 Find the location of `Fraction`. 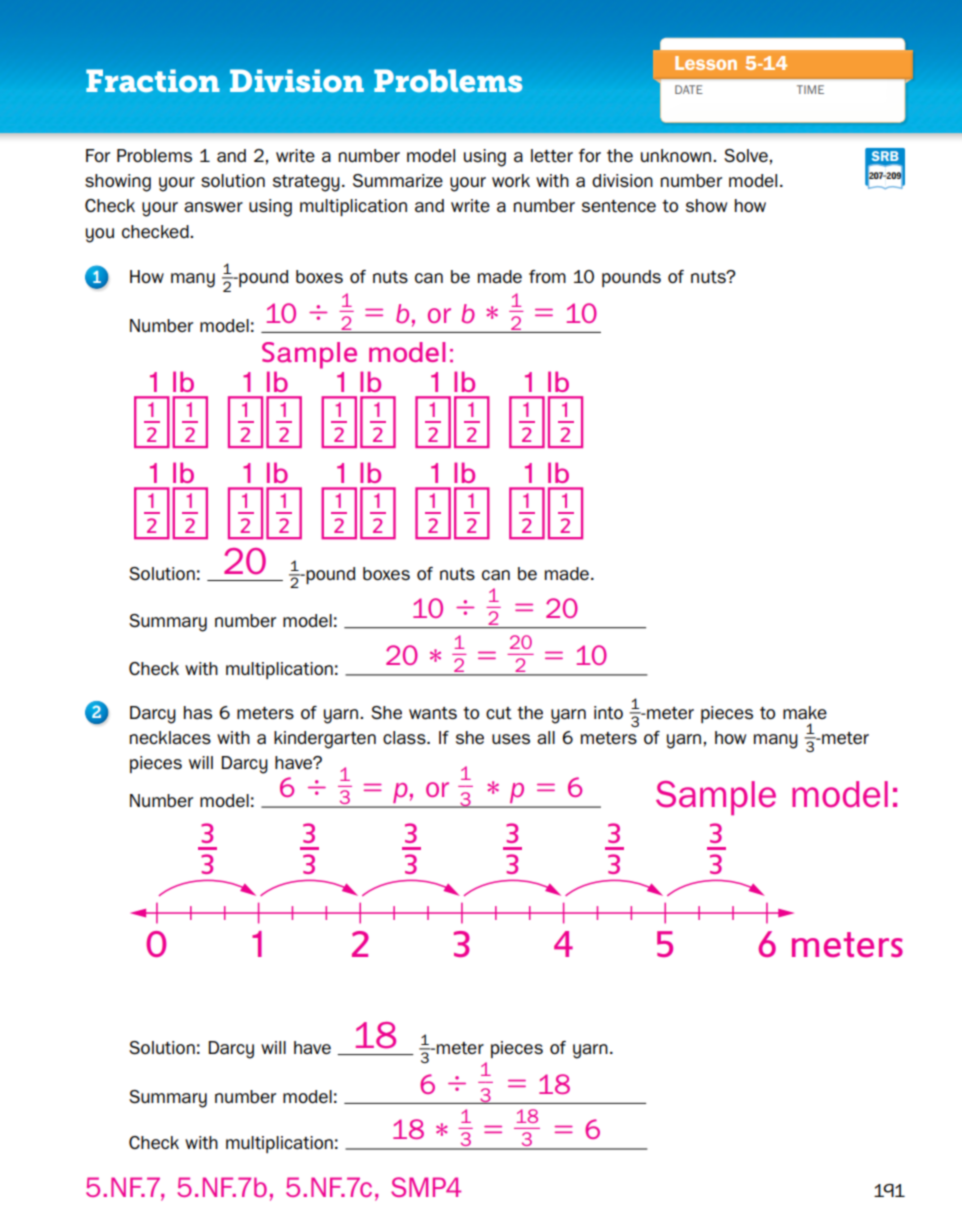

Fraction is located at coordinates (153, 81).
